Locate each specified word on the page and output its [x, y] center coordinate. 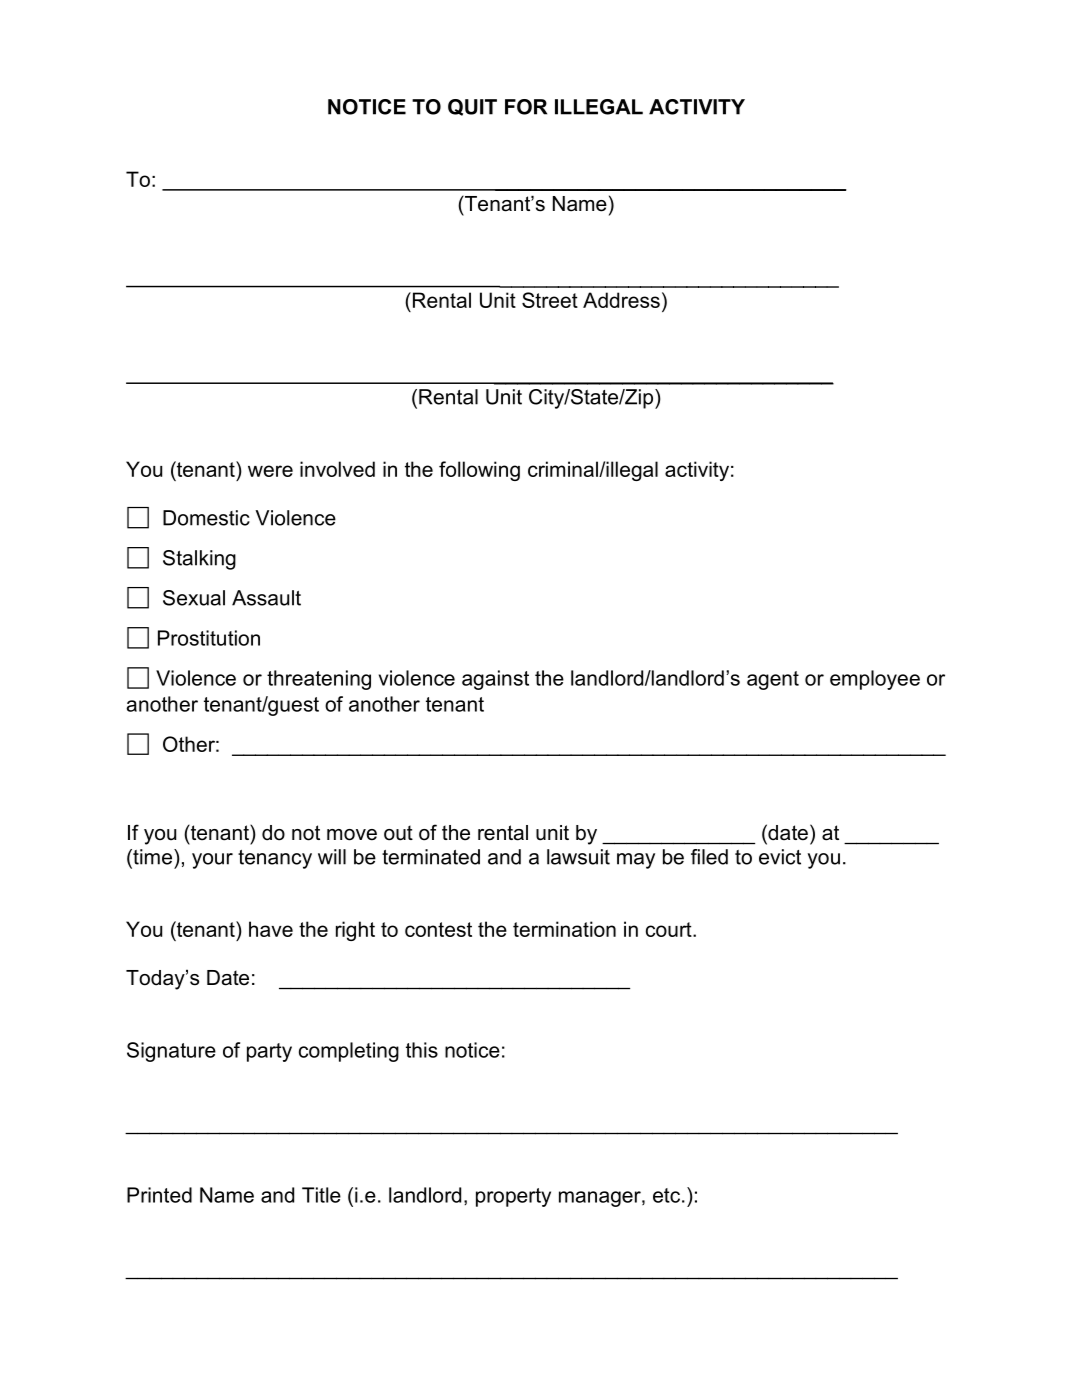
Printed [159, 1195]
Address [621, 300]
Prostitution [209, 638]
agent [773, 680]
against [495, 680]
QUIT [472, 107]
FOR [526, 107]
